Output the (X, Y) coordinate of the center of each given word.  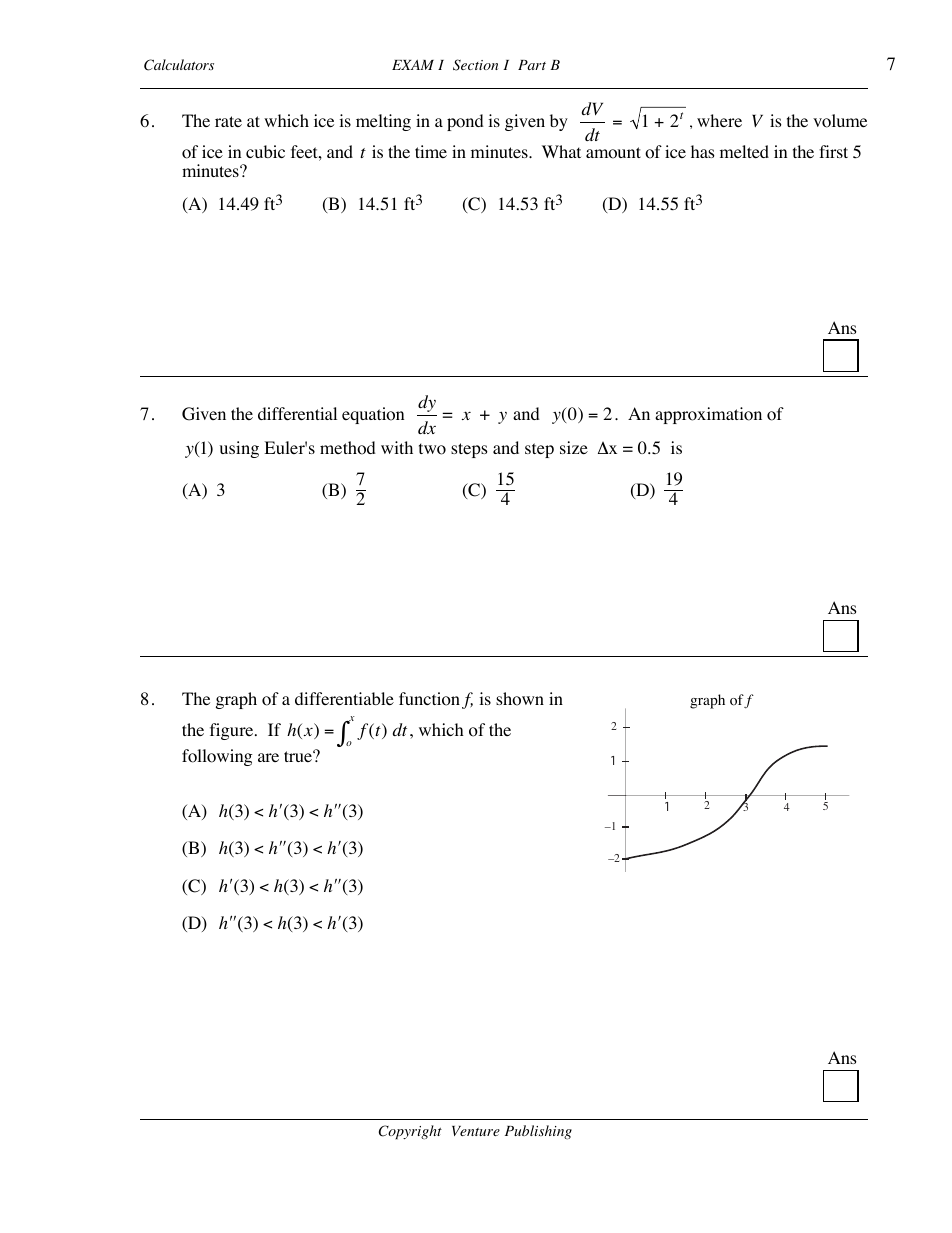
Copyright (410, 1132)
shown (520, 699)
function (431, 700)
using (239, 449)
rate (228, 121)
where (719, 120)
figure (233, 731)
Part (532, 65)
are (268, 757)
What (561, 151)
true (299, 756)
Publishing (538, 1132)
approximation (708, 415)
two (432, 449)
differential (297, 413)
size (574, 447)
